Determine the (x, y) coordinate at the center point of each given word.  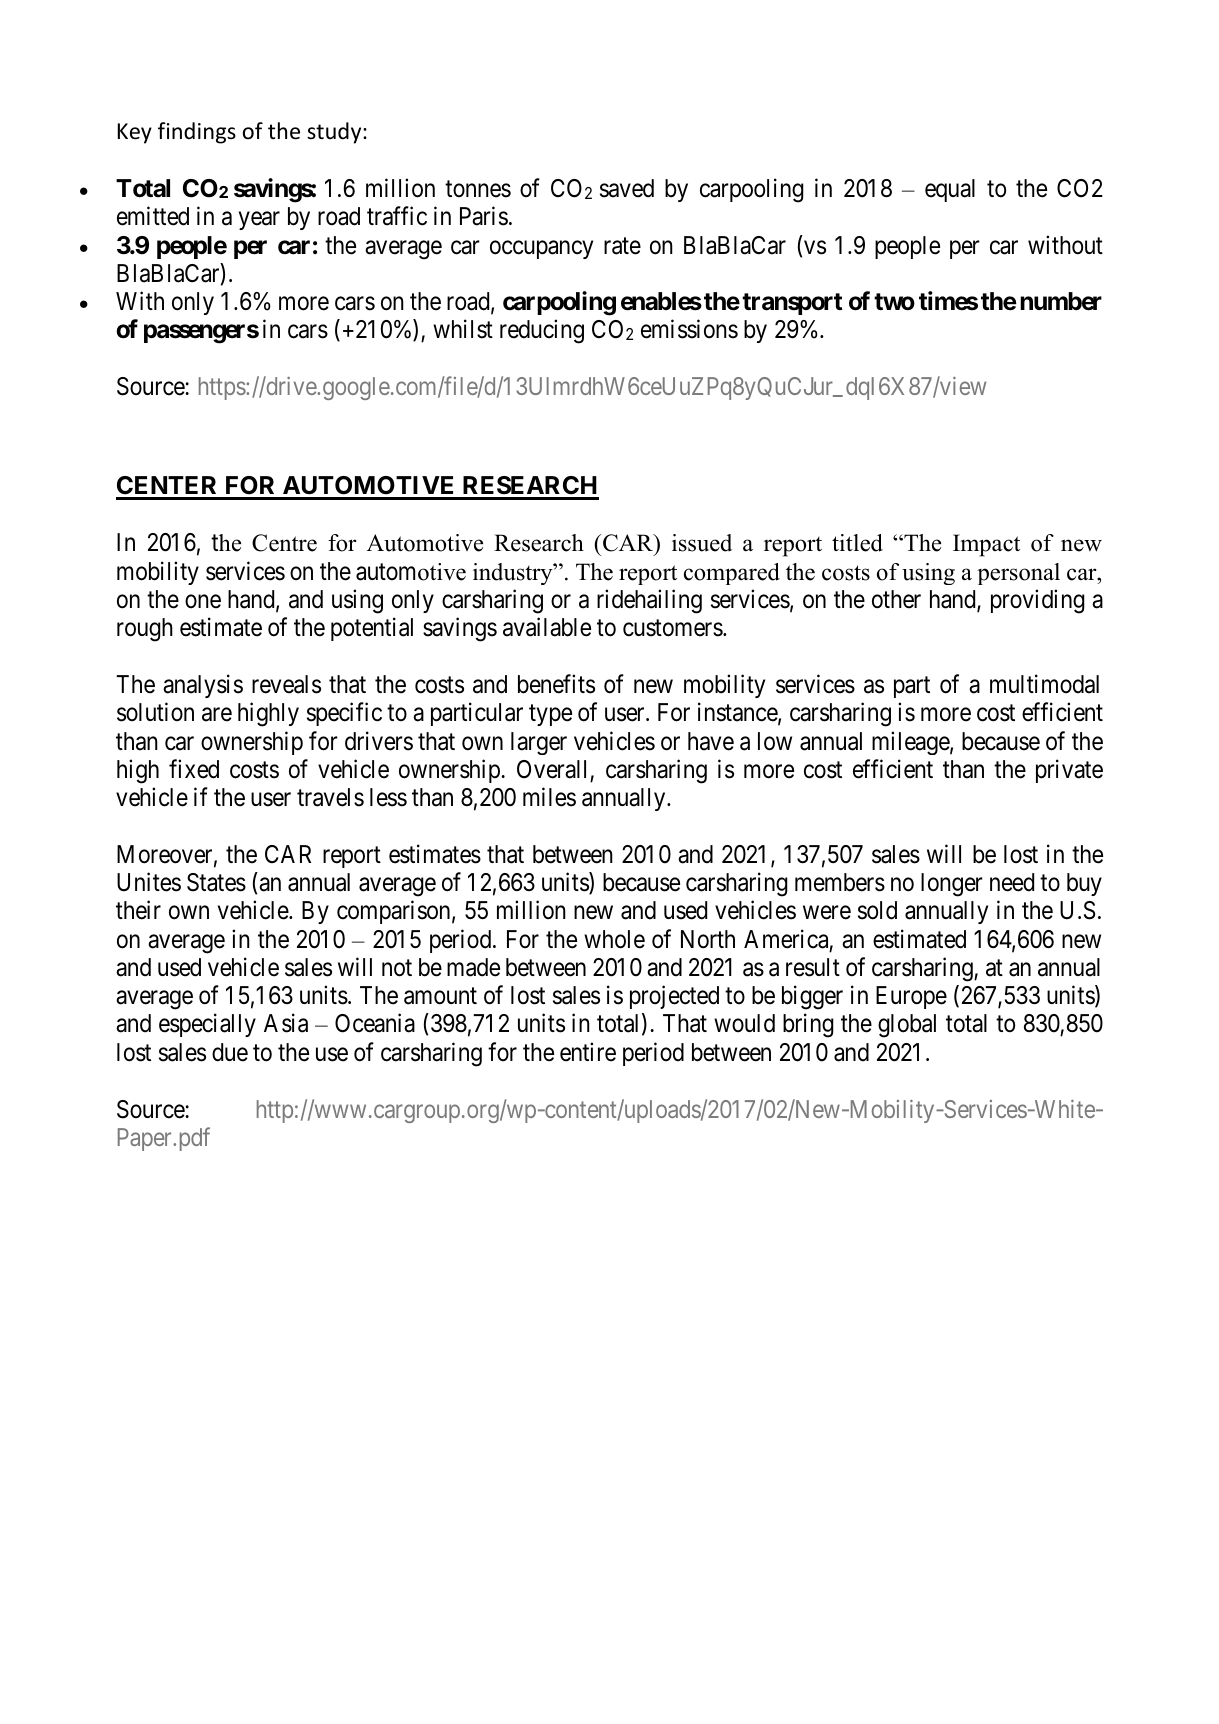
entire (588, 1052)
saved (627, 188)
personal (1018, 574)
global (907, 1026)
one (203, 601)
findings (197, 133)
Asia (286, 1023)
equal (950, 190)
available (547, 627)
